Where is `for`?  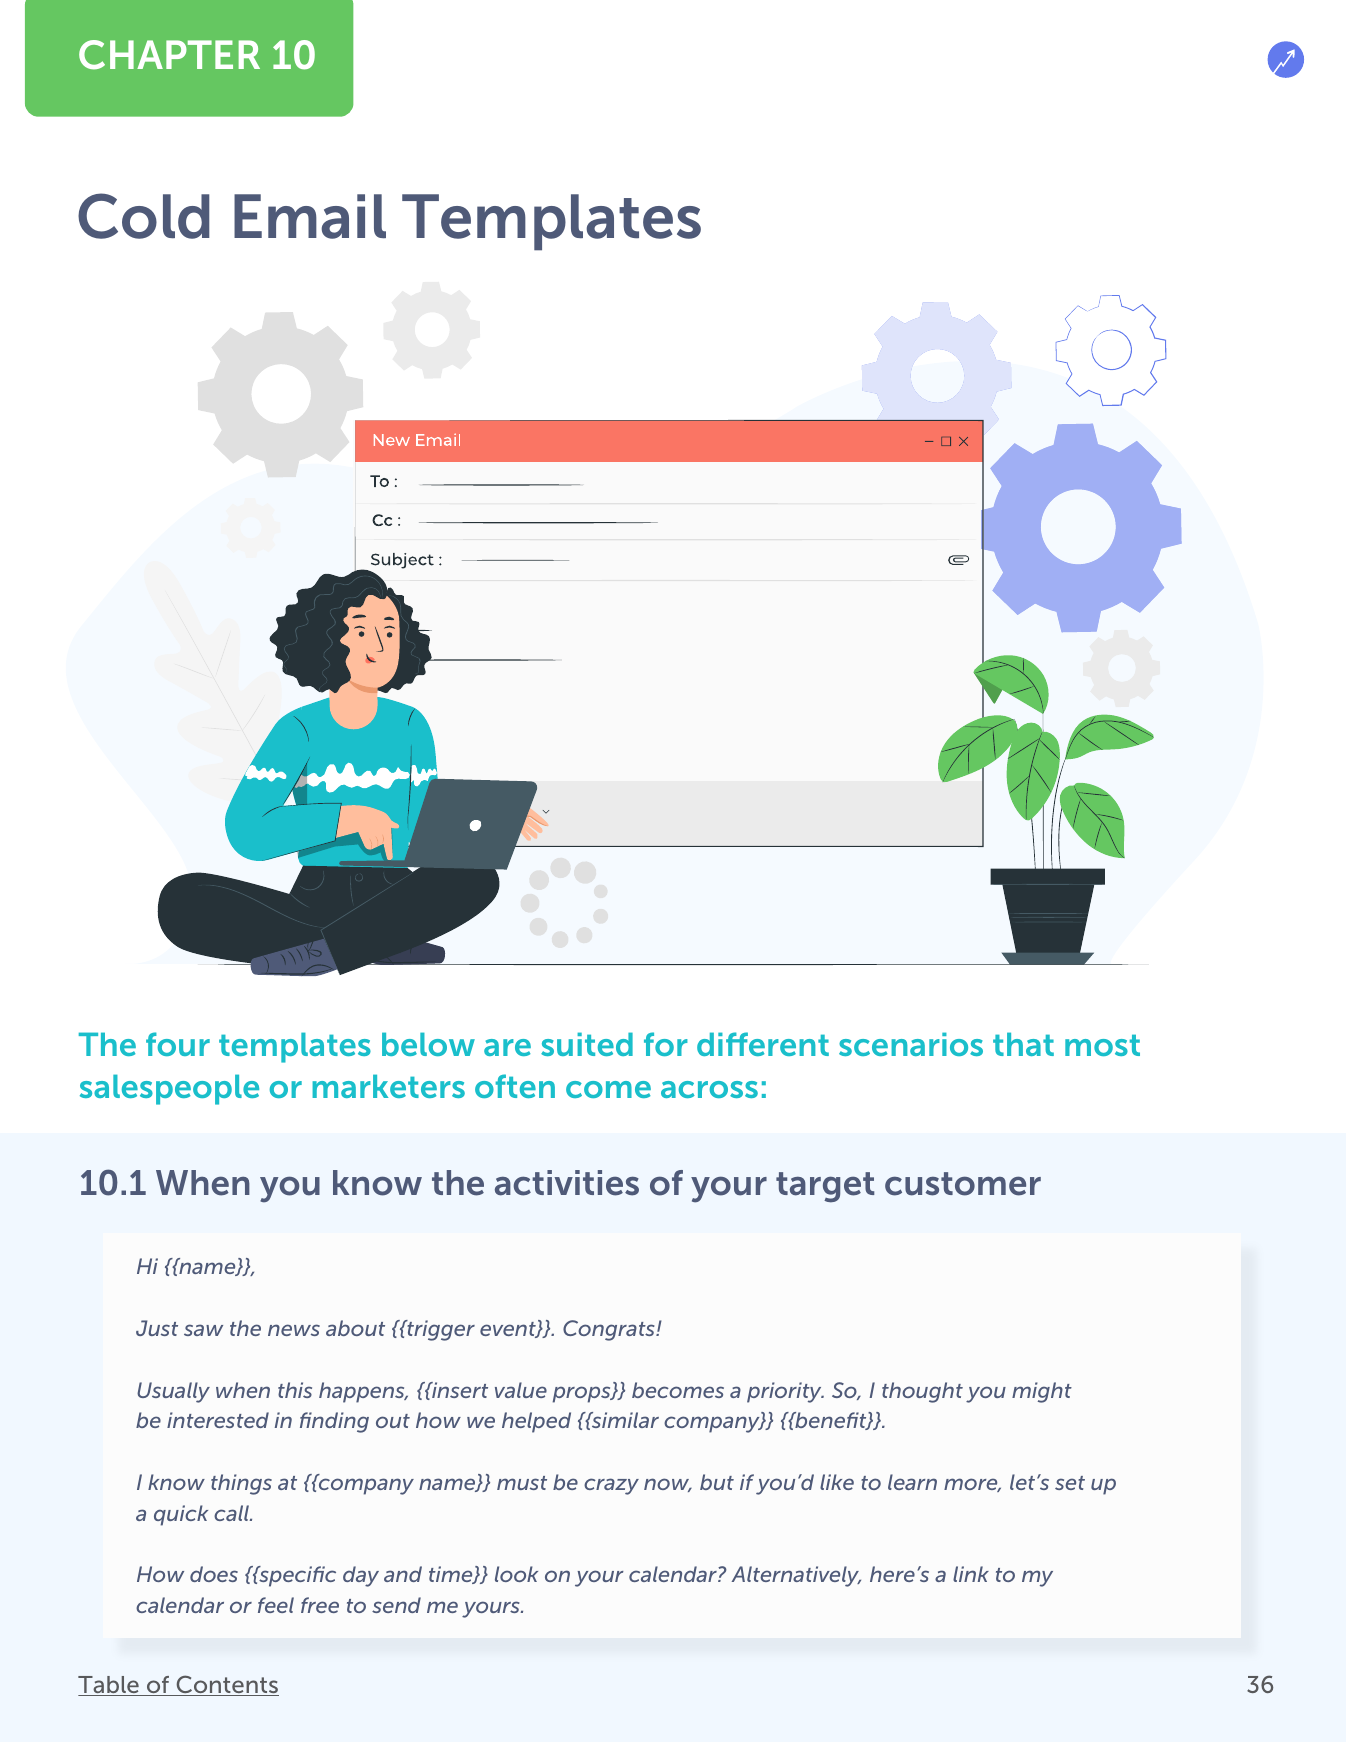
for is located at coordinates (666, 1044).
